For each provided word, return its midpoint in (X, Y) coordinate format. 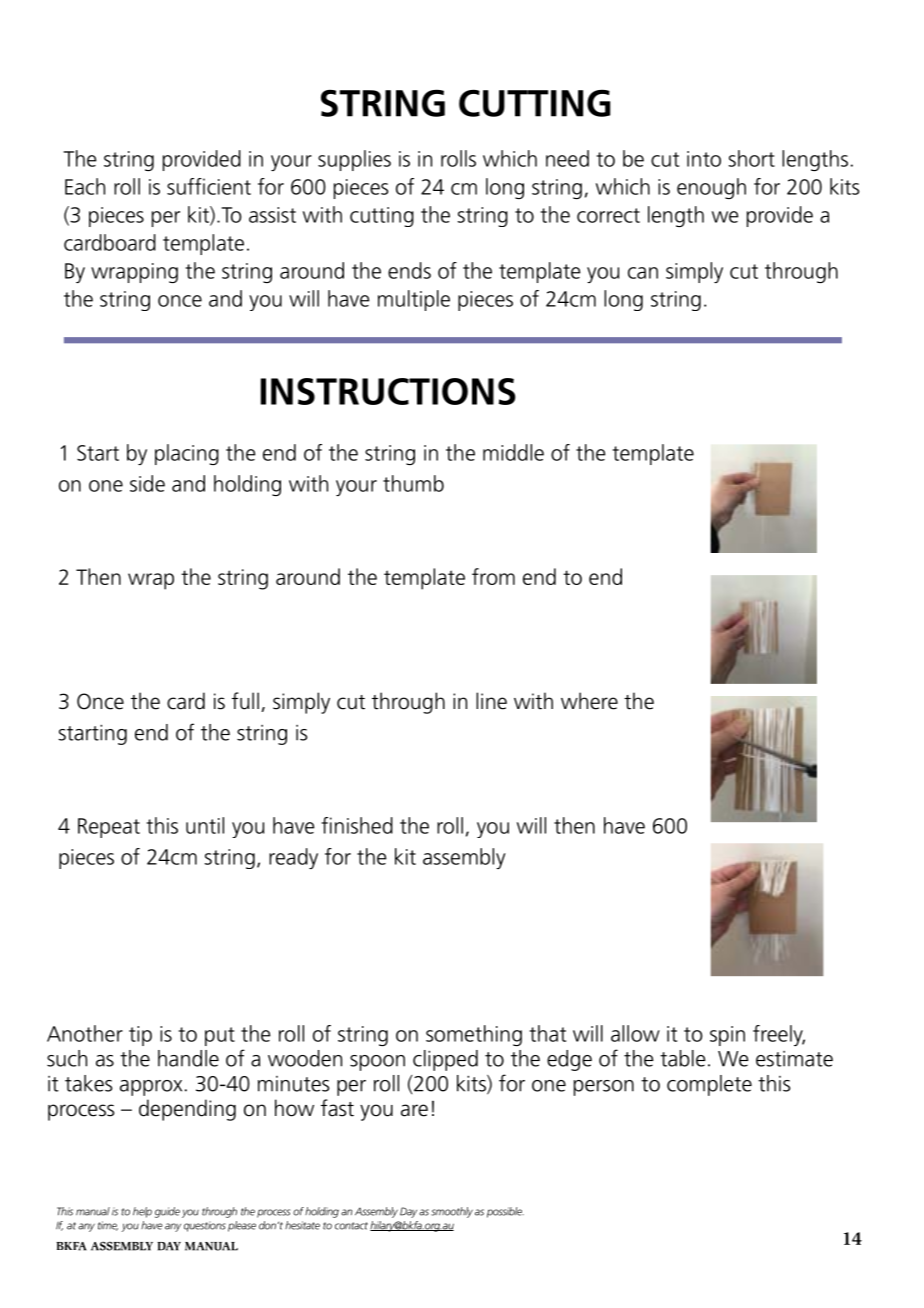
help (142, 1212)
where (589, 701)
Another (85, 1033)
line (491, 701)
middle (513, 452)
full (245, 701)
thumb (413, 483)
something (474, 1035)
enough (711, 188)
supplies (354, 160)
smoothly (452, 1212)
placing (187, 454)
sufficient (209, 186)
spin (727, 1036)
